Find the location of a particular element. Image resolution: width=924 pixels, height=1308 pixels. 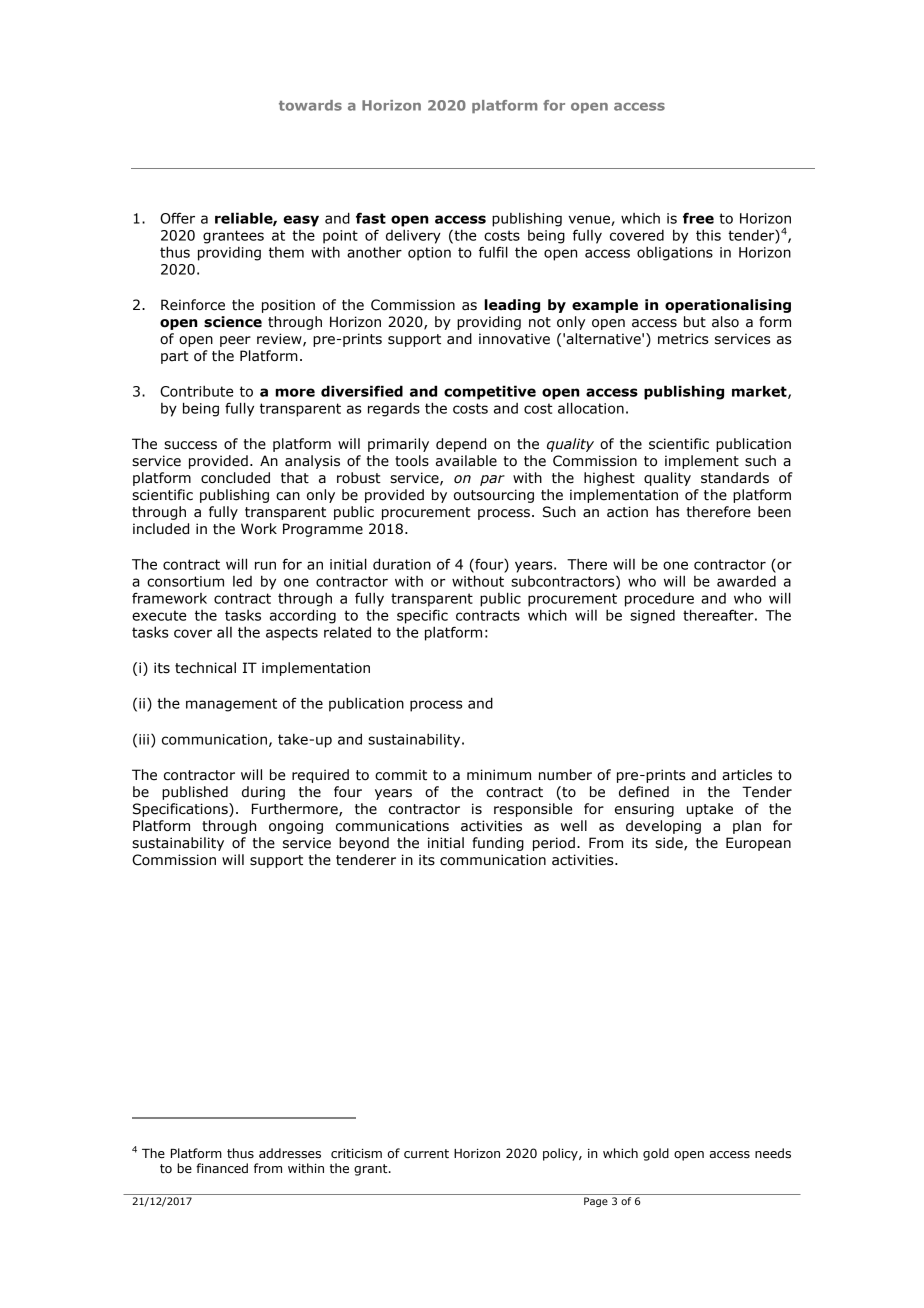

ongoing is located at coordinates (296, 827).
